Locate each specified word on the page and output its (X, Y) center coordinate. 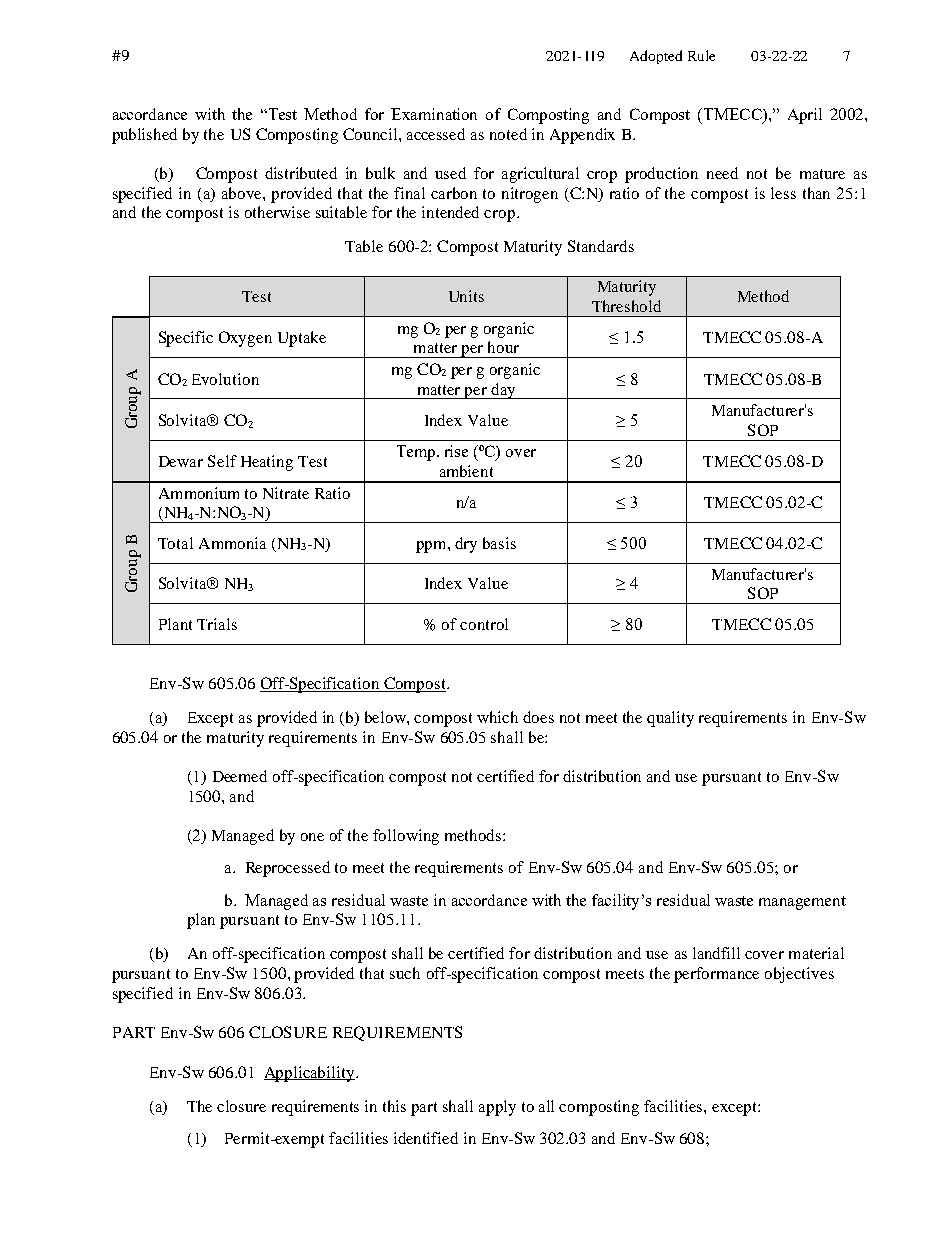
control (484, 624)
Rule (701, 55)
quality (670, 719)
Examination (434, 114)
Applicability (310, 1074)
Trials (217, 624)
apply (497, 1108)
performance (716, 975)
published (144, 136)
